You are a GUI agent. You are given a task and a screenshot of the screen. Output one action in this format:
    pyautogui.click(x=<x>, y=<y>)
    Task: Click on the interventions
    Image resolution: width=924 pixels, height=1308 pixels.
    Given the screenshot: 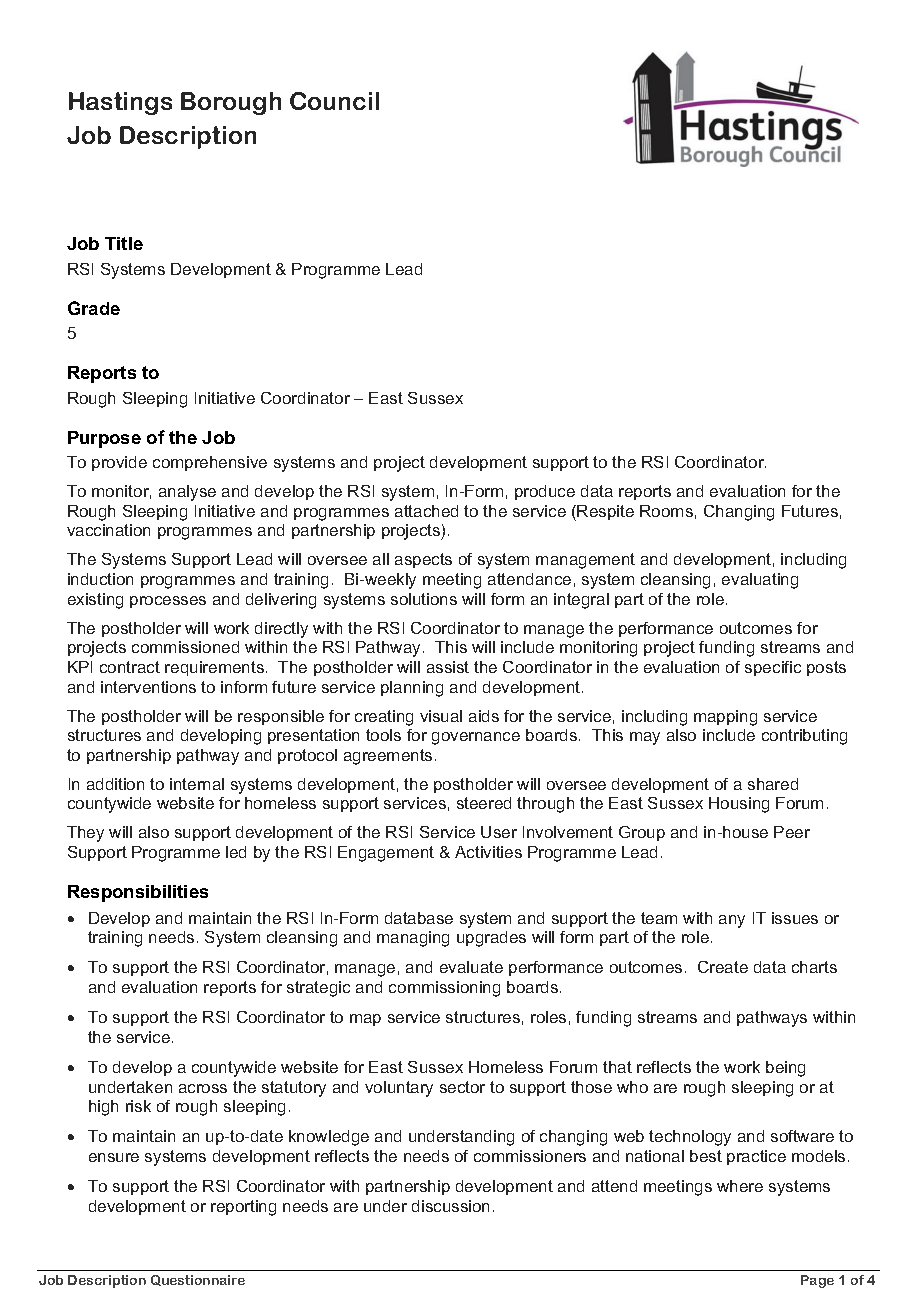 What is the action you would take?
    pyautogui.click(x=148, y=687)
